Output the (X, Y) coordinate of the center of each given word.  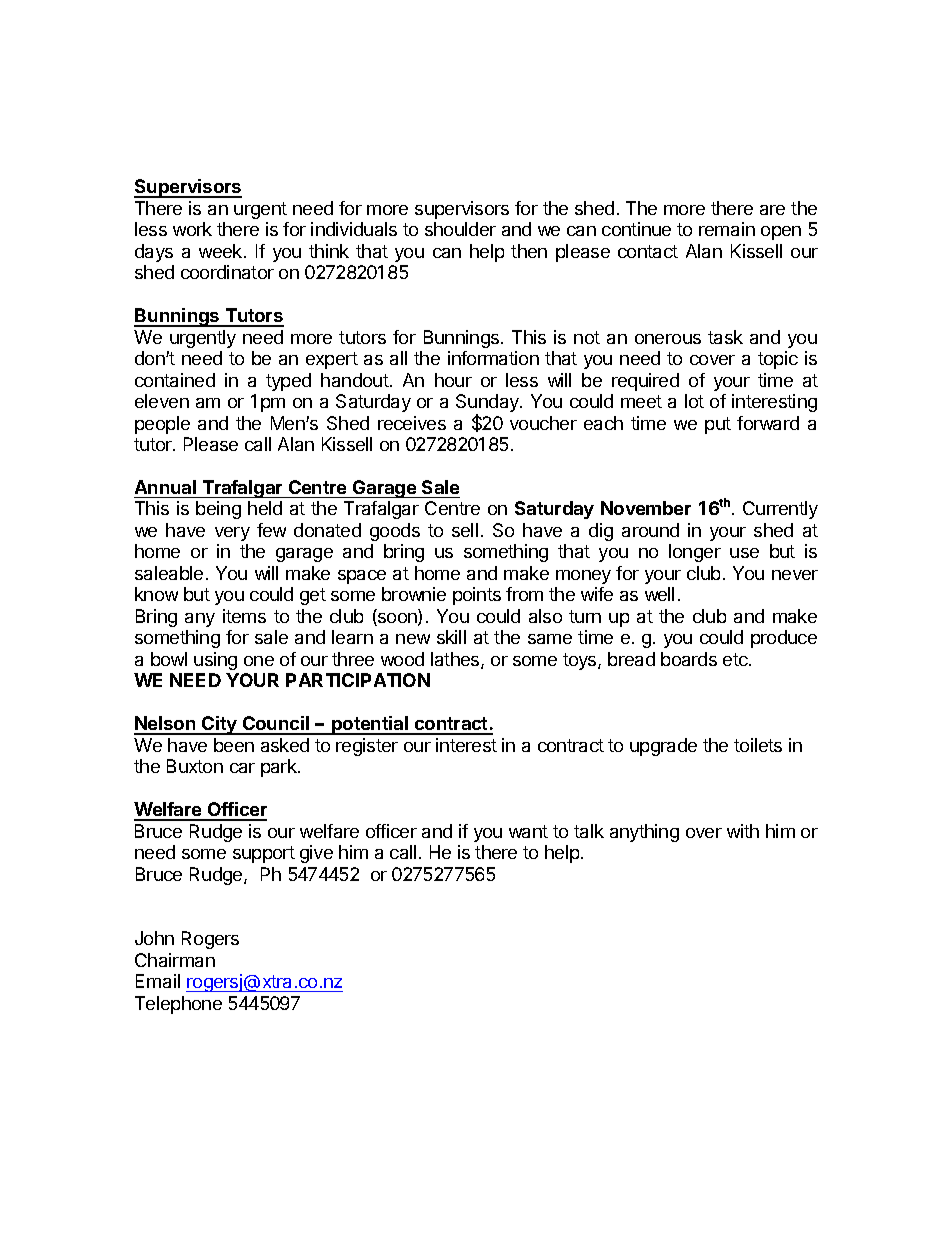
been (234, 745)
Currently (780, 510)
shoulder (460, 229)
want (528, 831)
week (222, 251)
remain (727, 229)
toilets (758, 745)
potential (370, 725)
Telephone (178, 1005)
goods (395, 532)
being (218, 510)
